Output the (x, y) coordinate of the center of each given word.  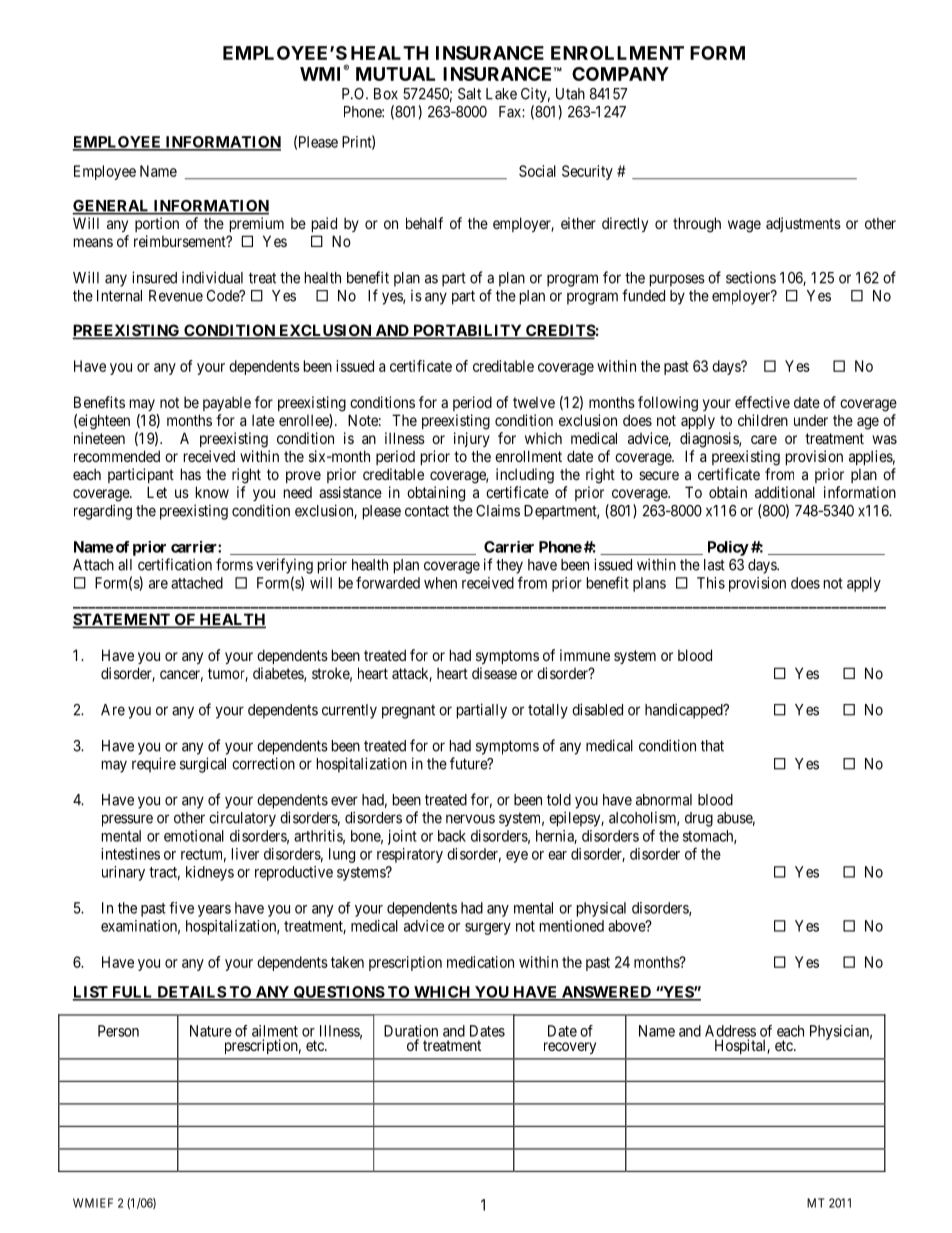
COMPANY (620, 74)
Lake (501, 94)
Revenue (176, 296)
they (509, 566)
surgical (203, 765)
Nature (211, 1031)
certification (175, 564)
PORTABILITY (467, 331)
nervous (470, 819)
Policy (728, 548)
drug (699, 819)
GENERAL (112, 207)
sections (751, 277)
